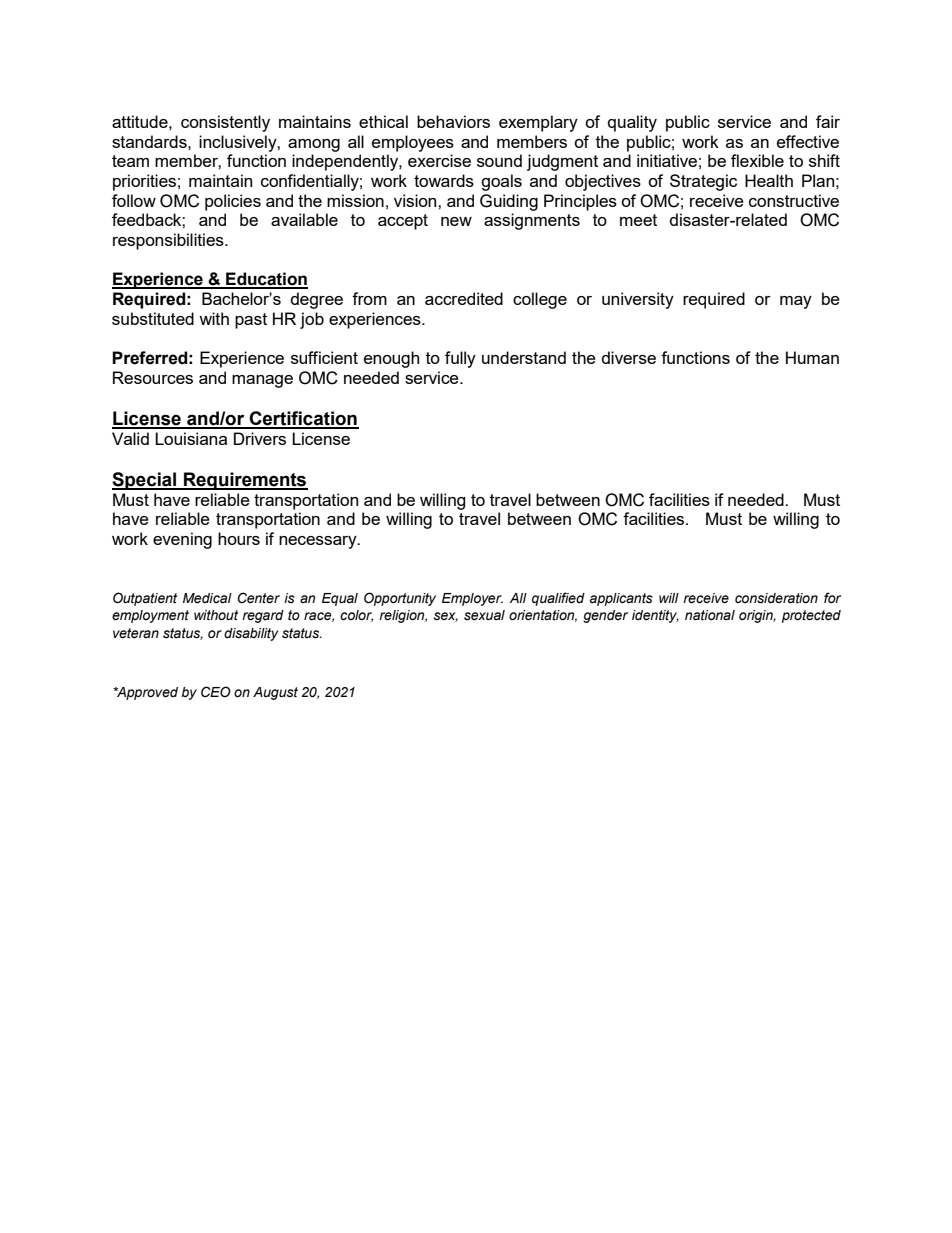 The height and width of the screenshot is (1233, 952). Describe the element at coordinates (812, 357) in the screenshot. I see `Human` at that location.
